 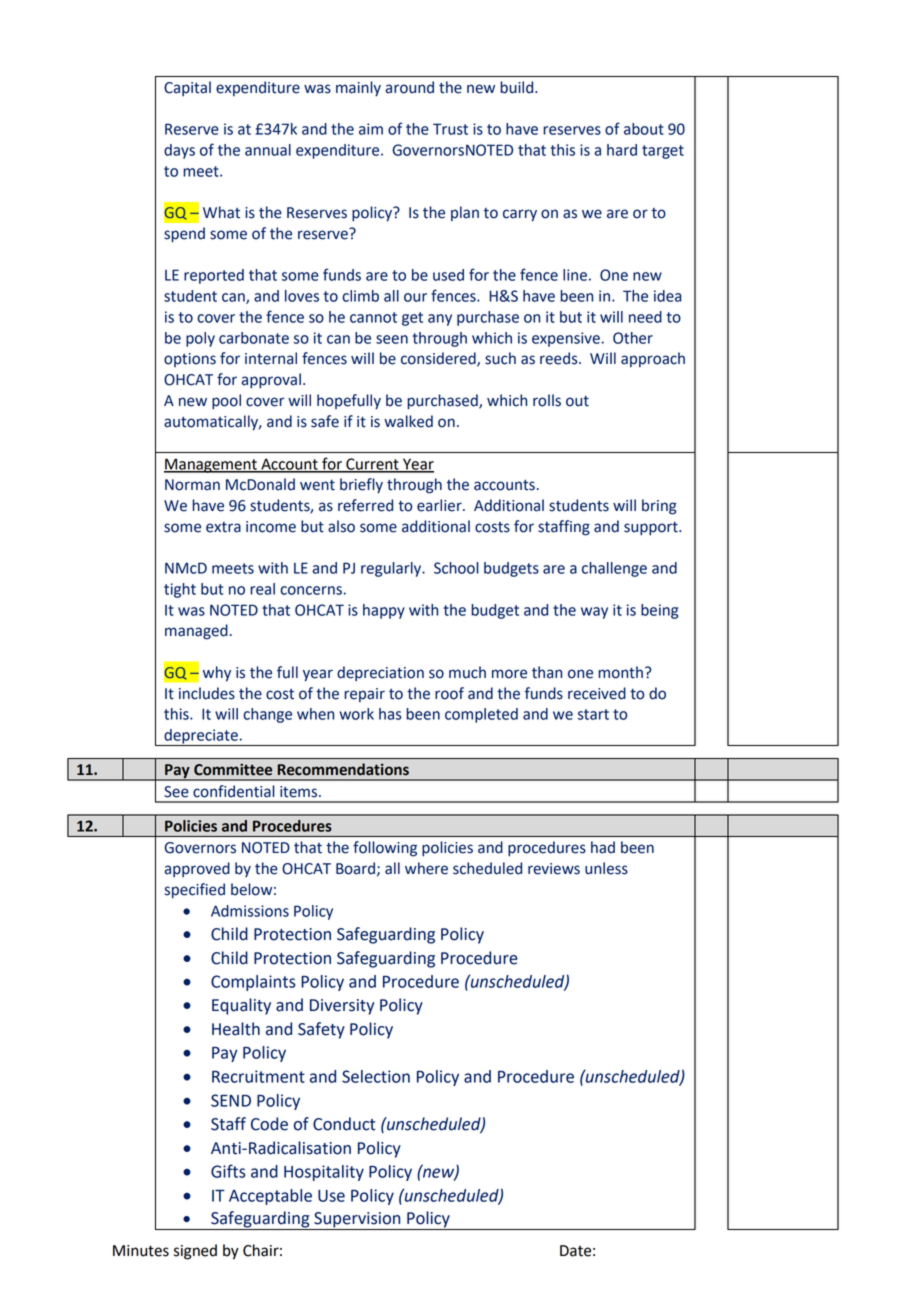 I want to click on why, so click(x=217, y=674).
